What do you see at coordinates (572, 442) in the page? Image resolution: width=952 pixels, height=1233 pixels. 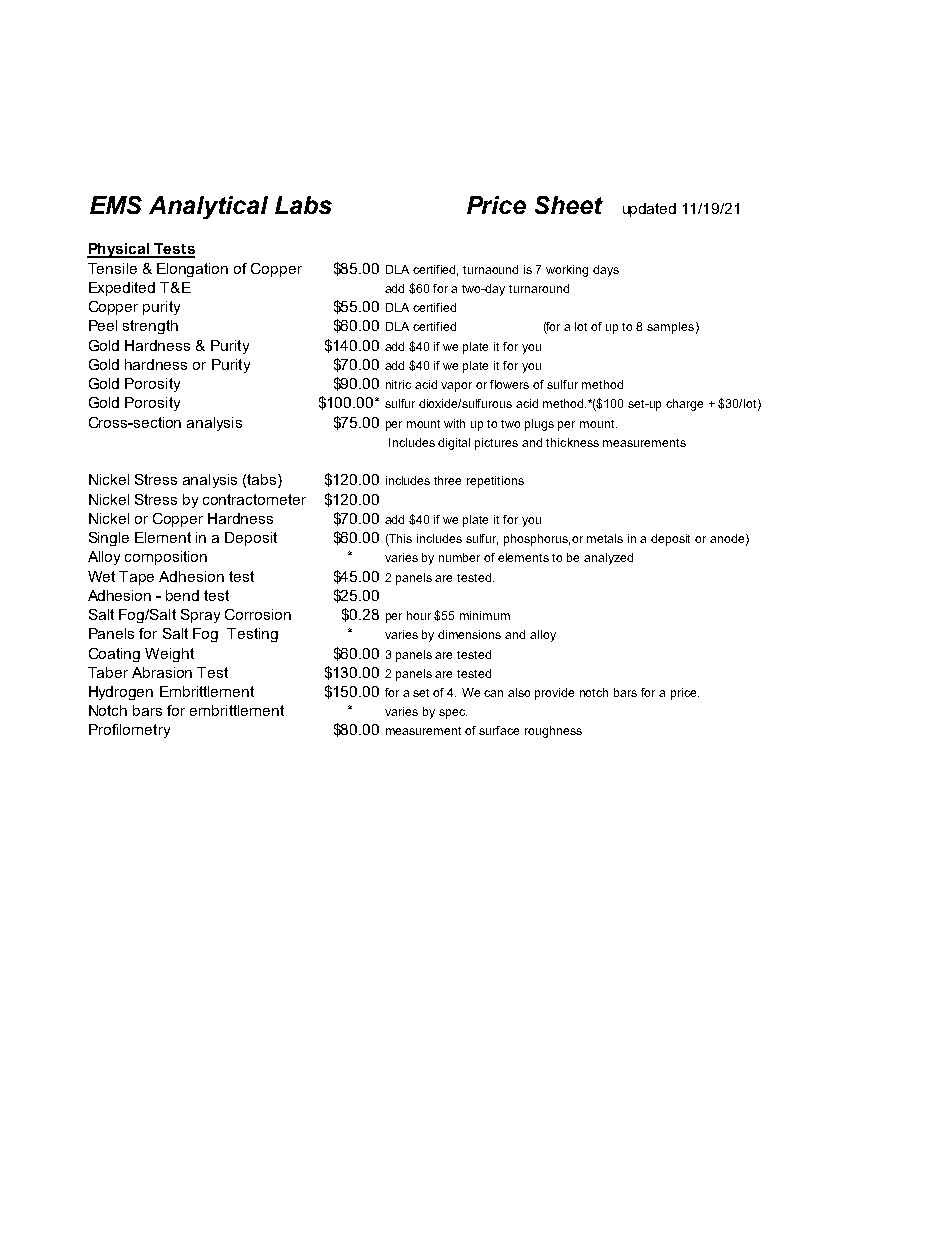 I see `thickness` at bounding box center [572, 442].
